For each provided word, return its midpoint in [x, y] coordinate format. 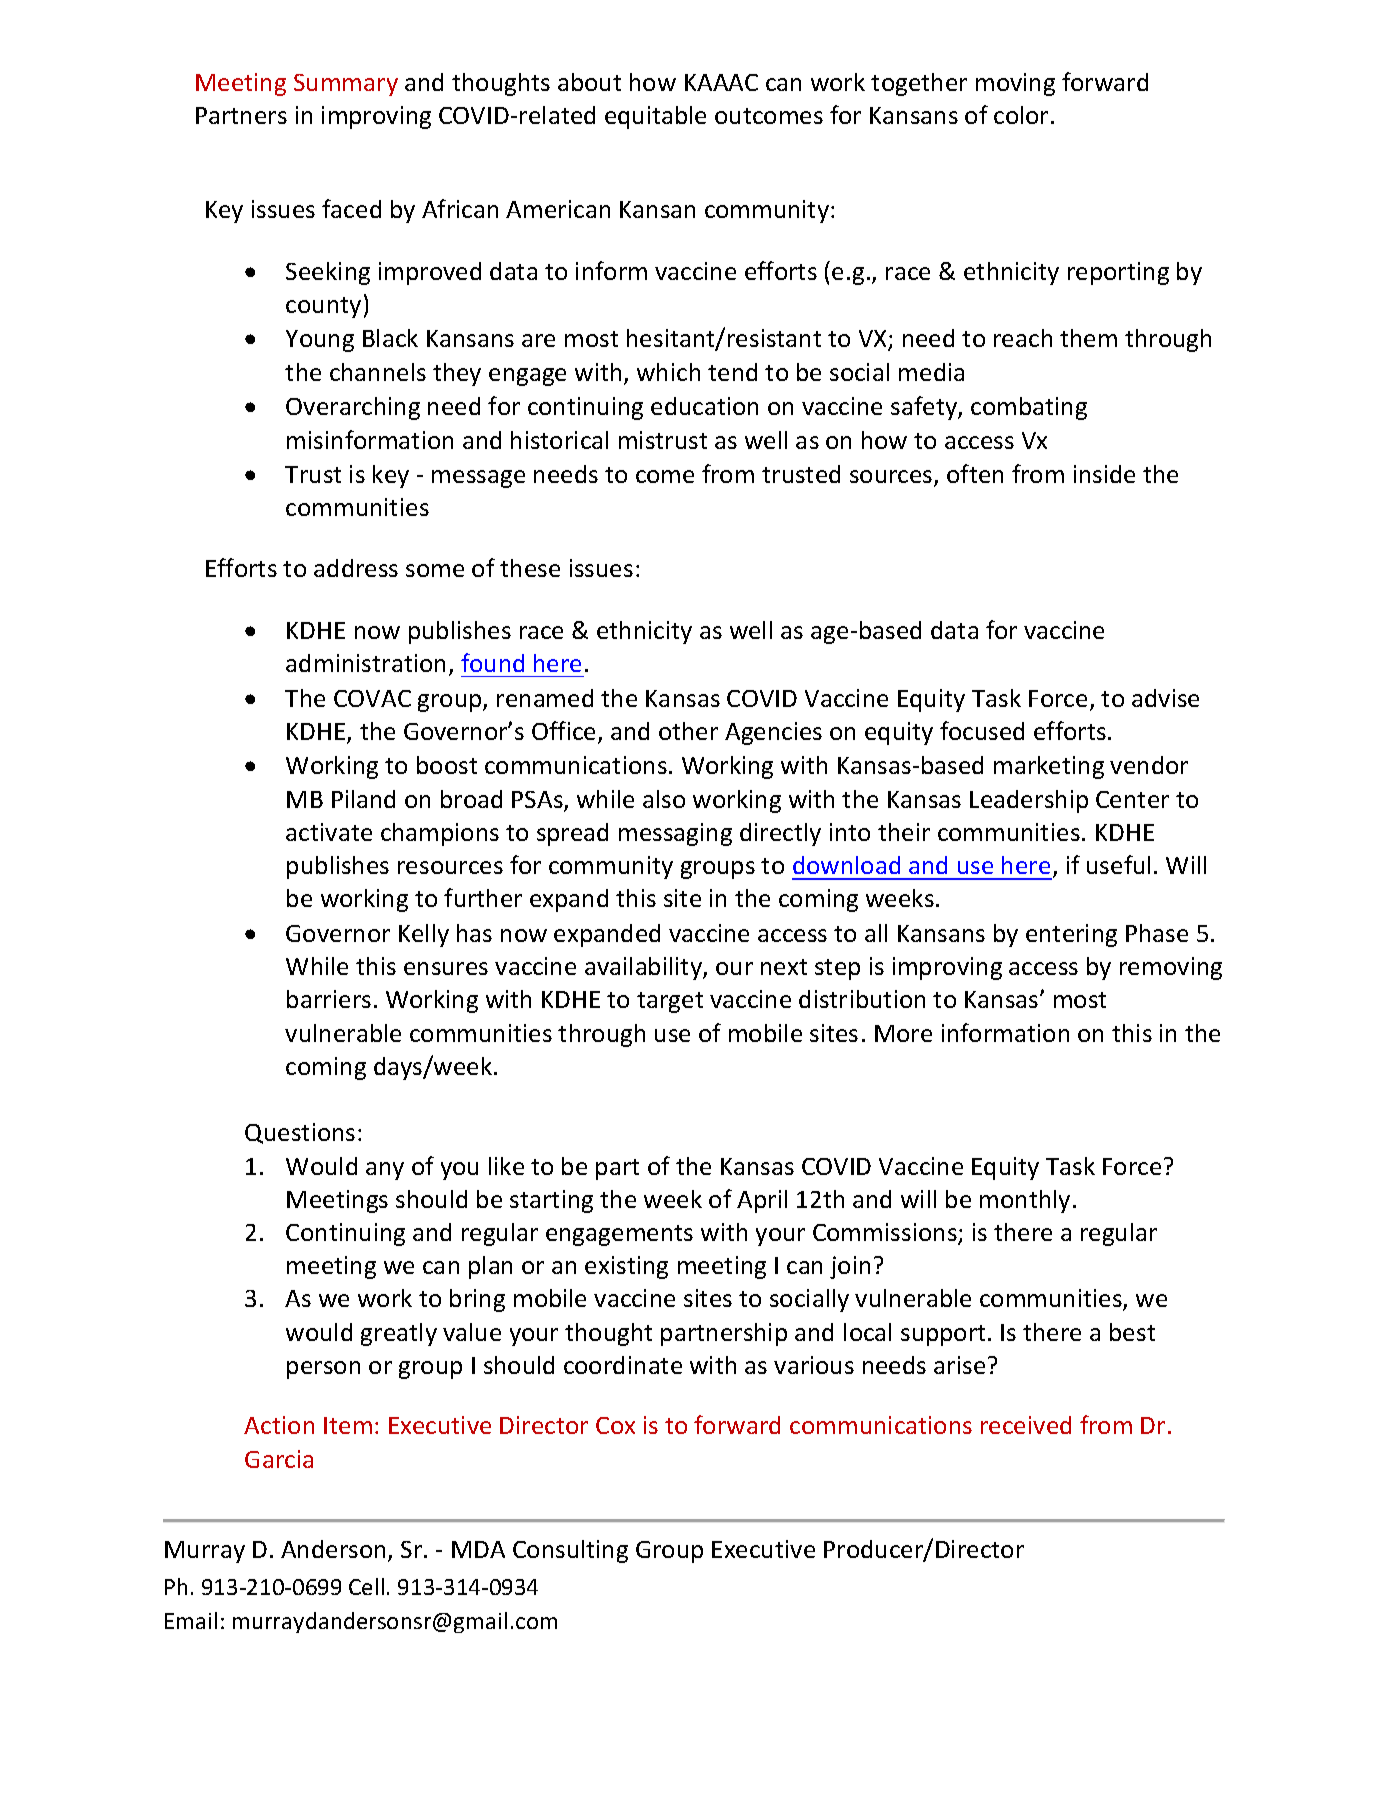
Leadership [1029, 801]
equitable [655, 117]
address [356, 568]
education [704, 406]
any [385, 1171]
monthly [1025, 1201]
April [762, 1201]
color [1021, 115]
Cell [366, 1586]
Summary [346, 85]
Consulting [570, 1551]
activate [329, 832]
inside [1104, 474]
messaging [675, 834]
